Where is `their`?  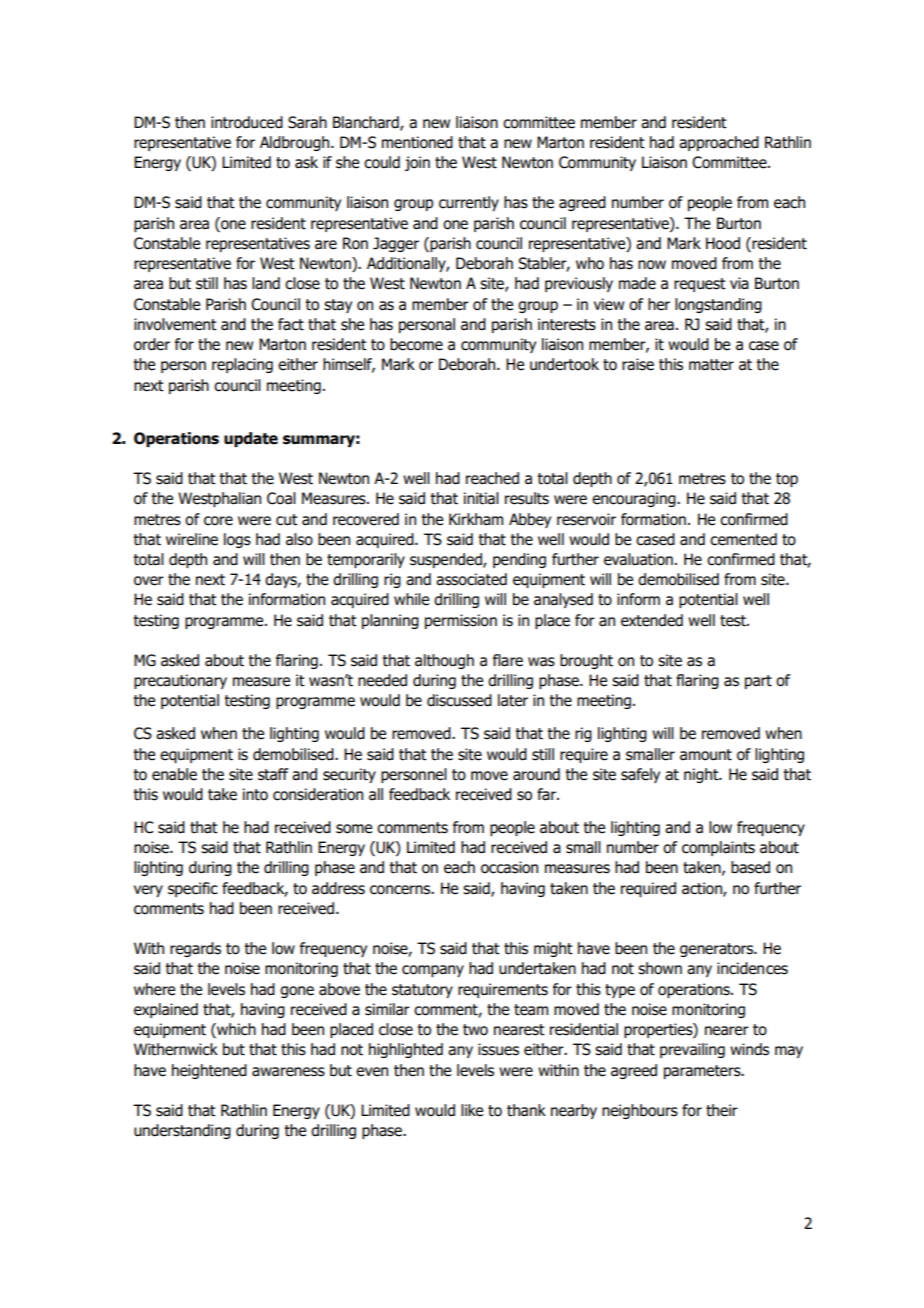
their is located at coordinates (722, 1110).
